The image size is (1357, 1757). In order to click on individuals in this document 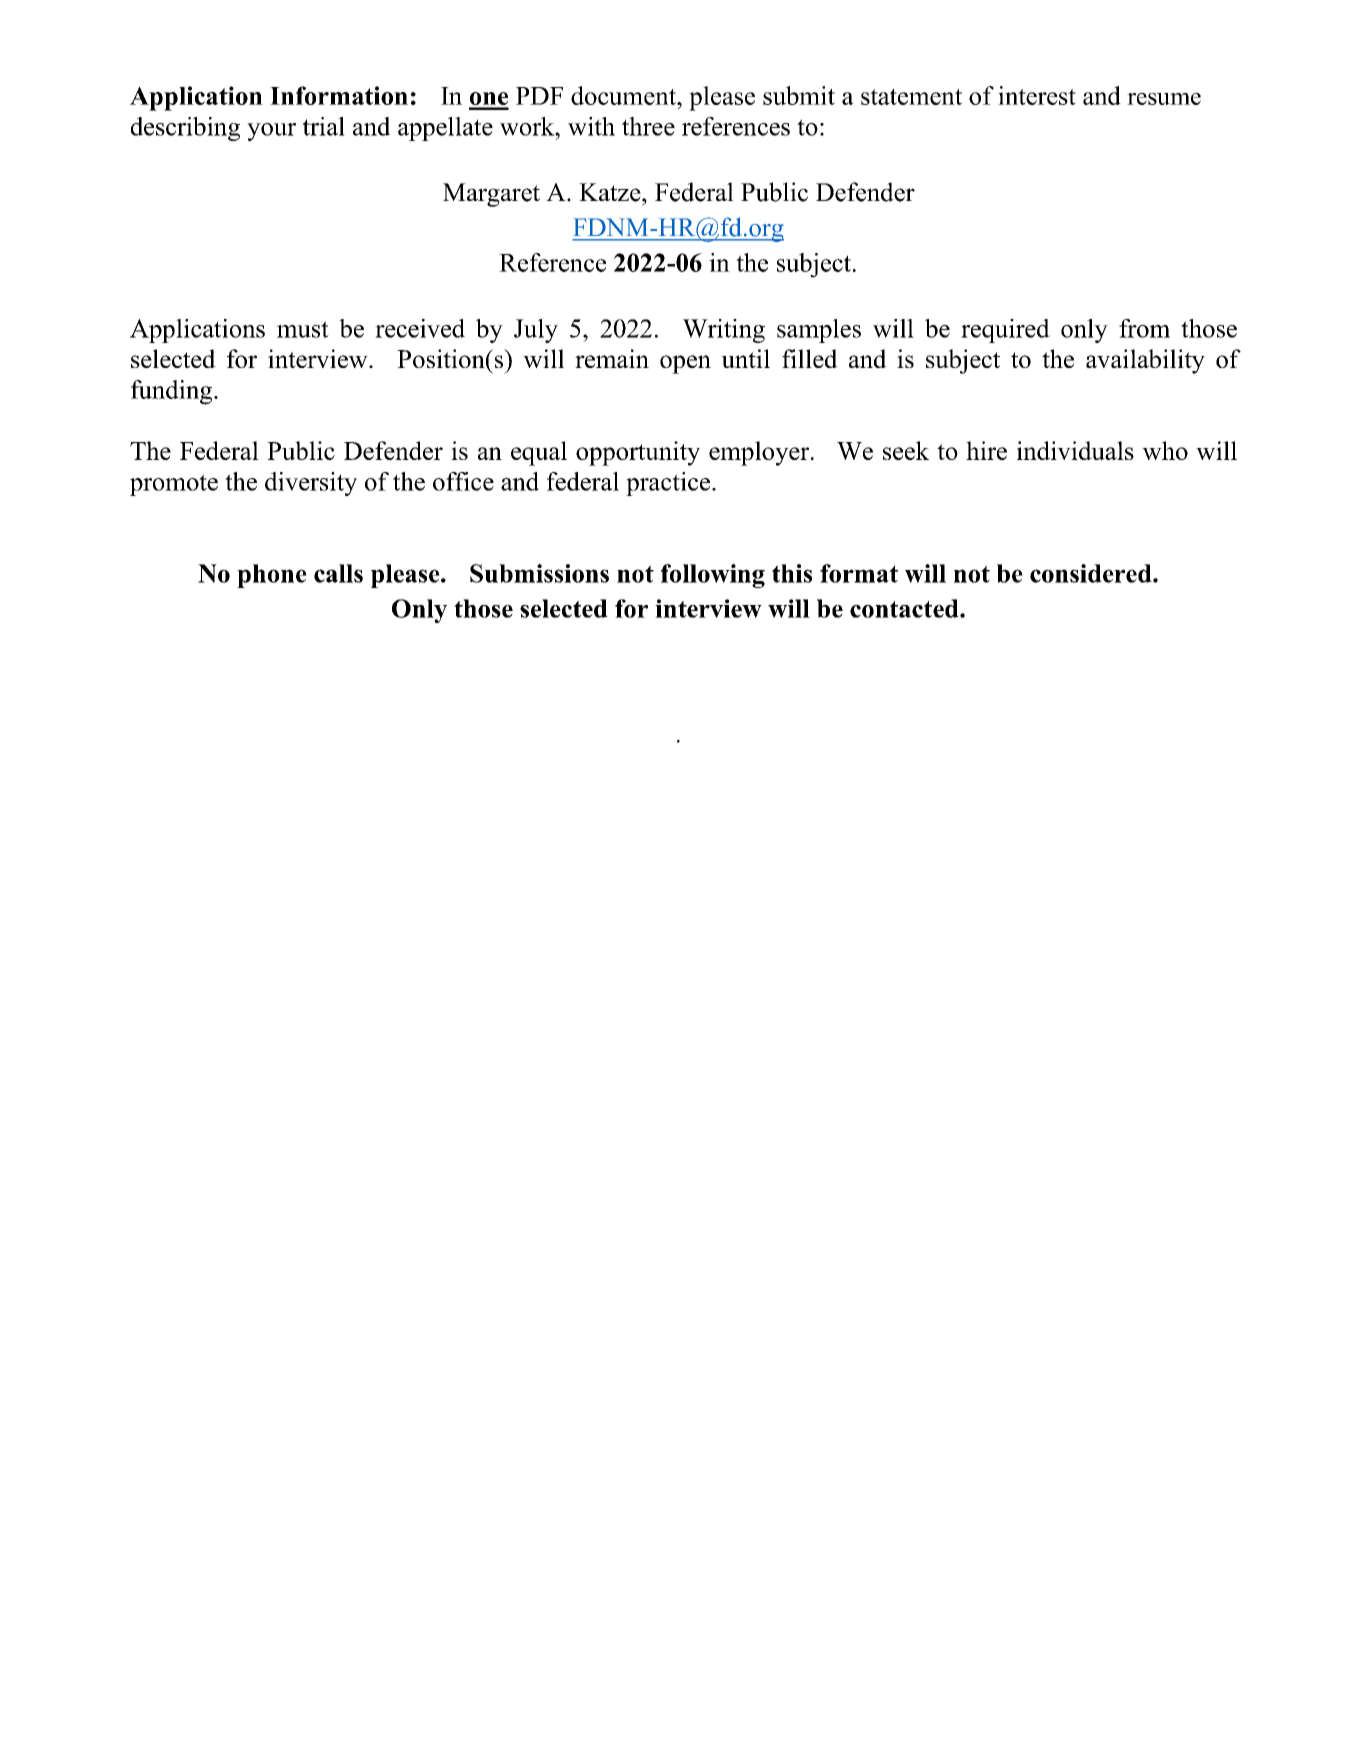, I will do `click(1075, 450)`.
